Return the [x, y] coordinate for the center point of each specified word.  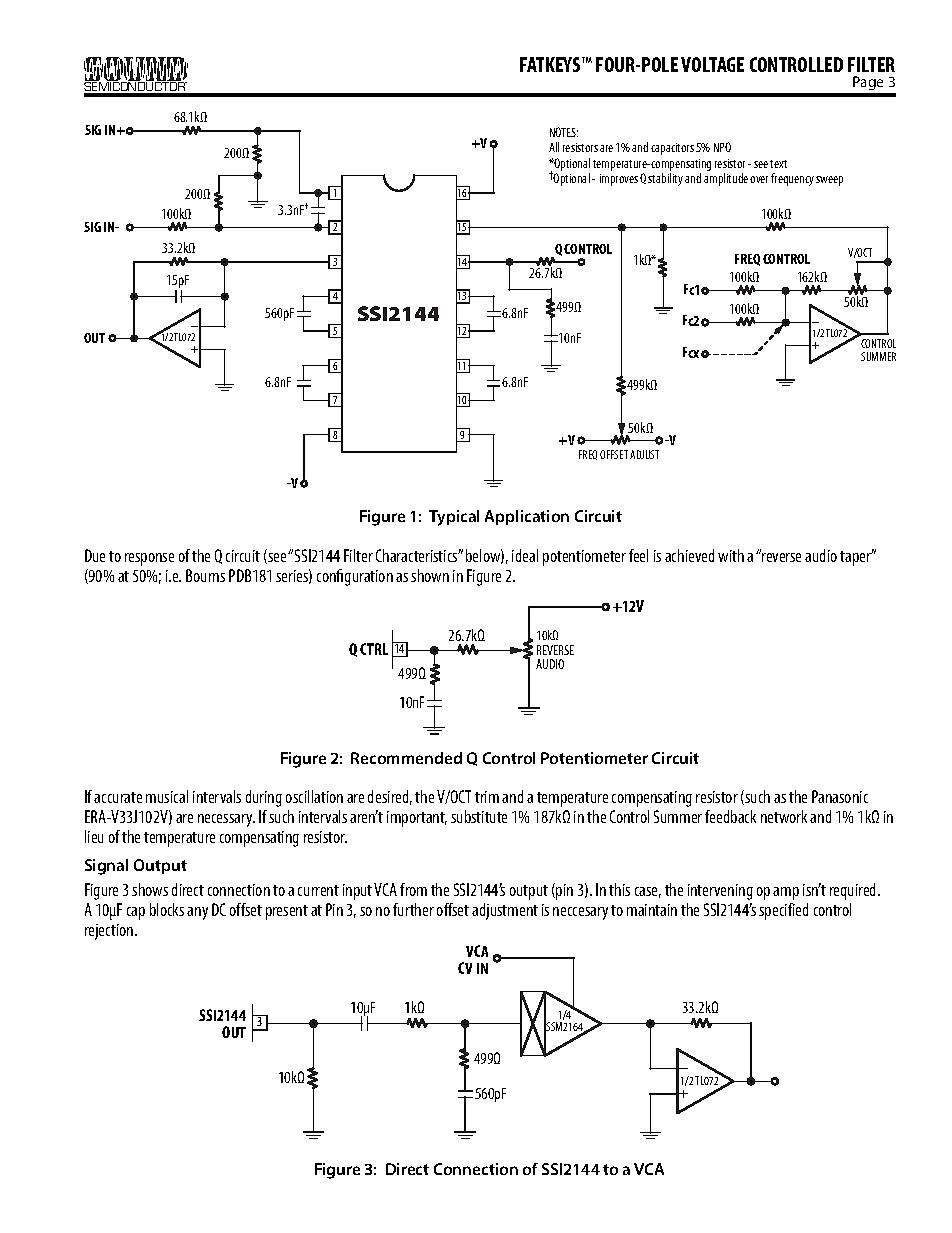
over [759, 179]
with [731, 555]
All [554, 147]
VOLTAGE [712, 64]
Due [95, 555]
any [197, 913]
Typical [454, 518]
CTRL [374, 649]
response [149, 559]
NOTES [564, 132]
